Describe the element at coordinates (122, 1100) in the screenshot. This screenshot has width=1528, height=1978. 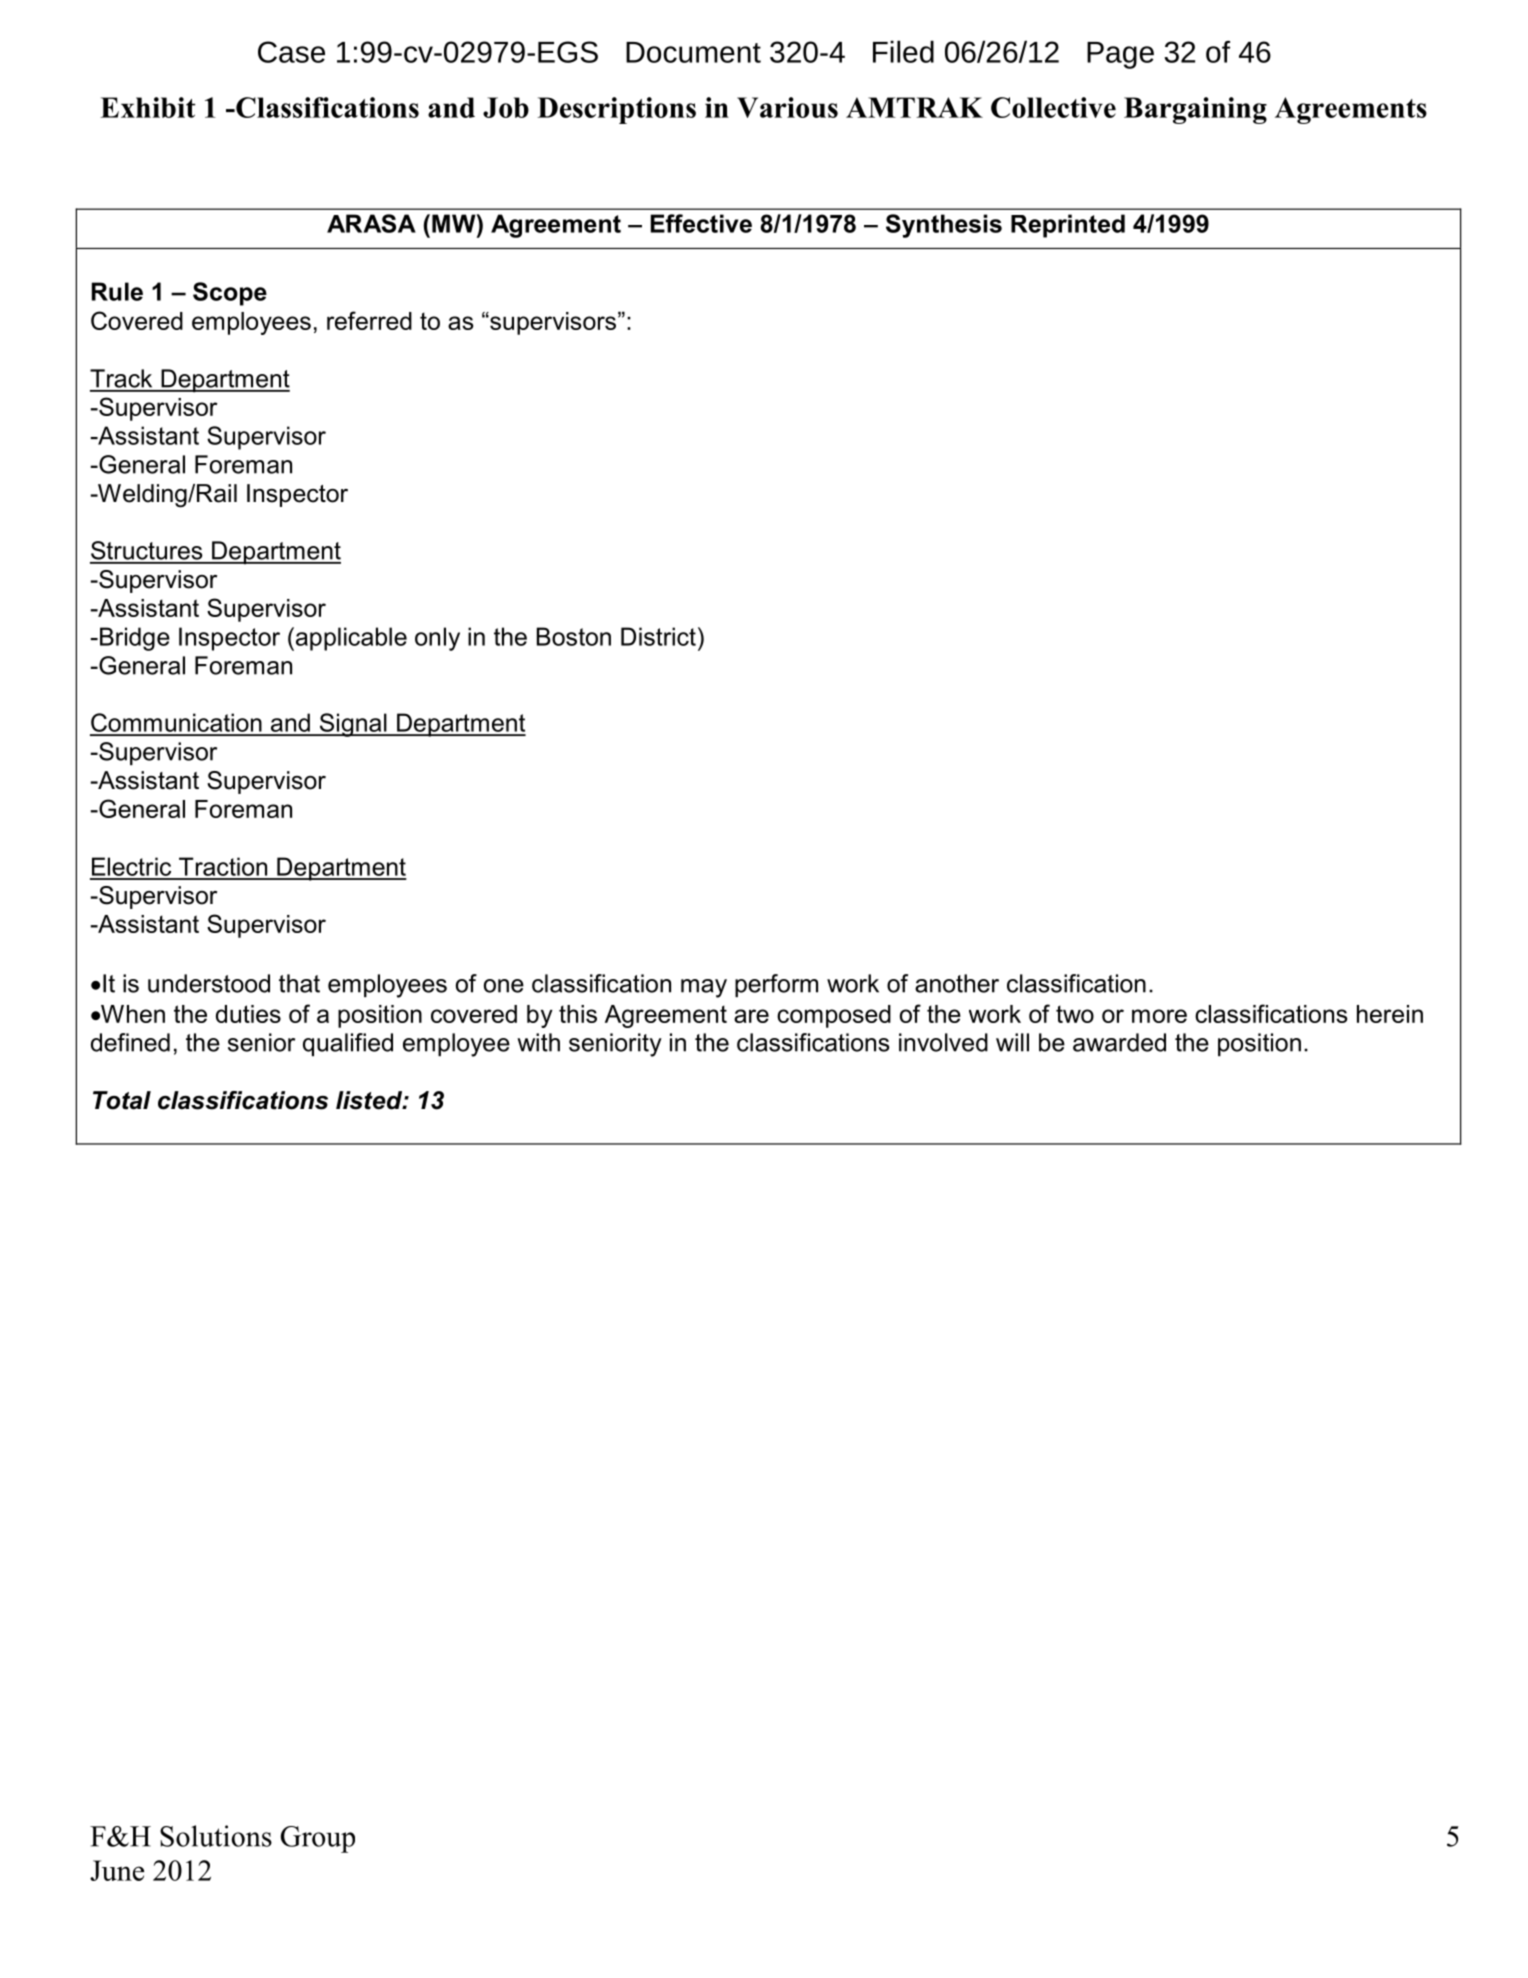
I see `Total` at that location.
